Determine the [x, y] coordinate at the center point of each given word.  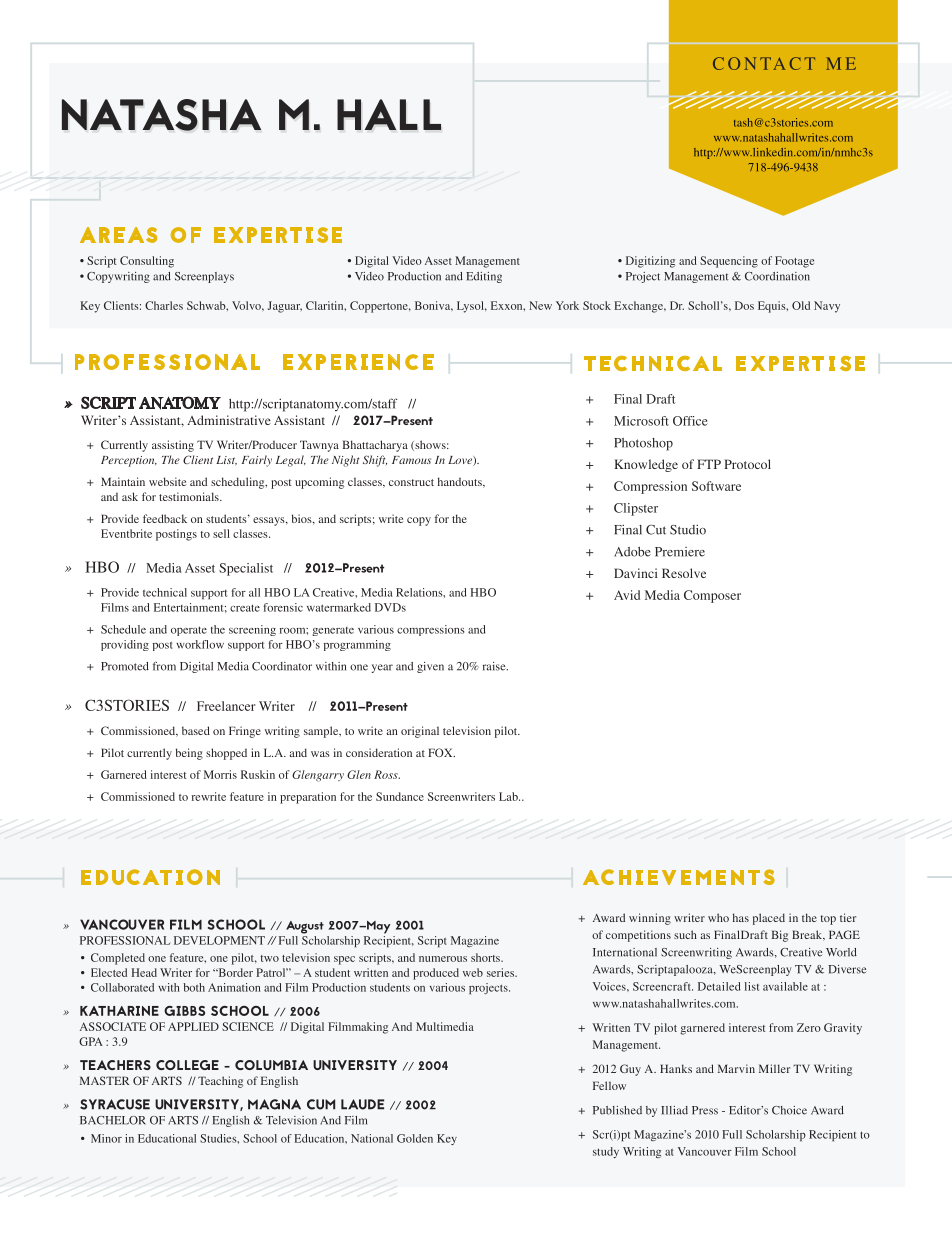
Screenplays [204, 277]
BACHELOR [113, 1120]
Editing [484, 277]
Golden [415, 1138]
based [196, 730]
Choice [789, 1110]
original [420, 732]
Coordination [777, 276]
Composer [712, 596]
